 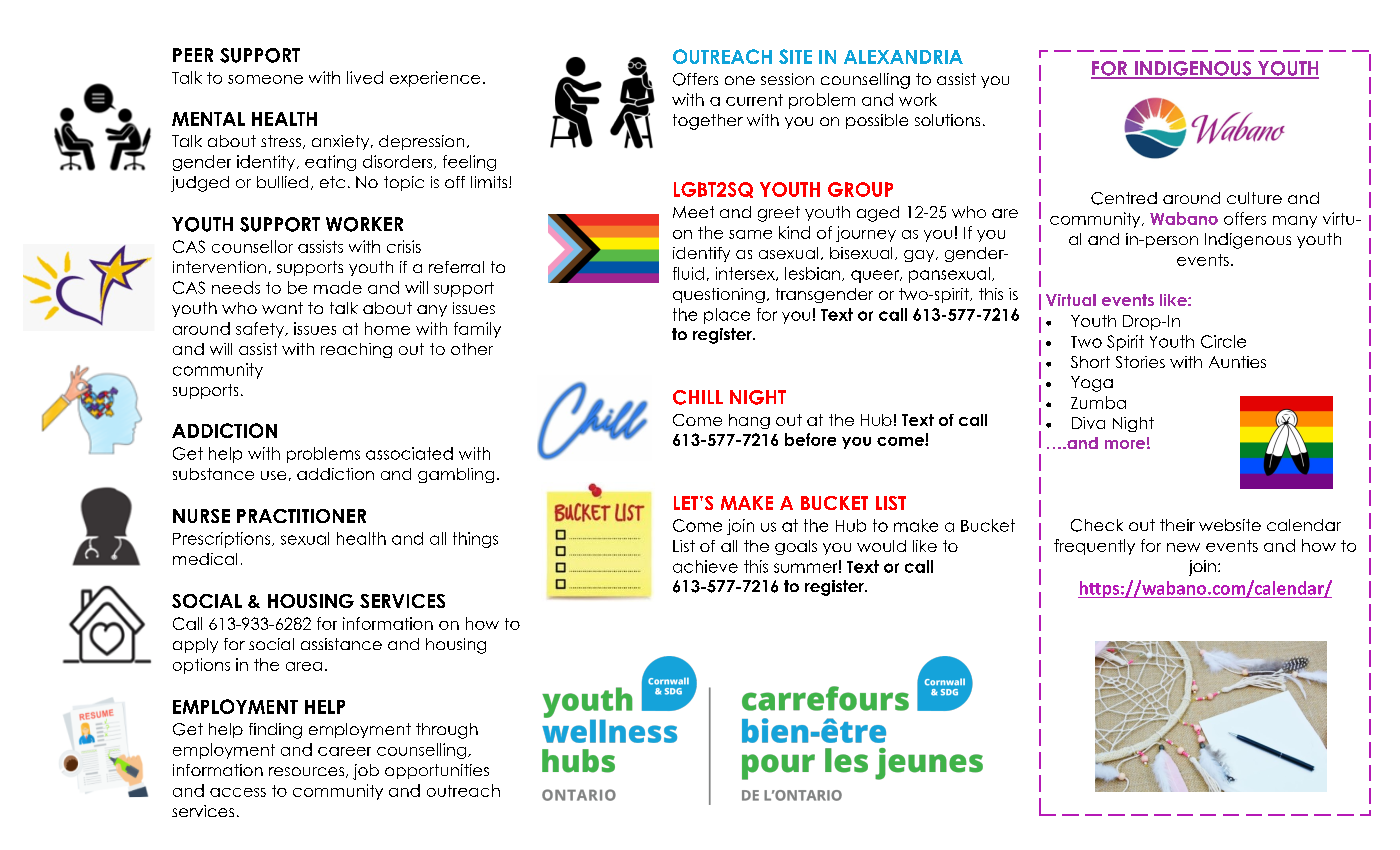 I want to click on solutions, so click(x=947, y=120).
